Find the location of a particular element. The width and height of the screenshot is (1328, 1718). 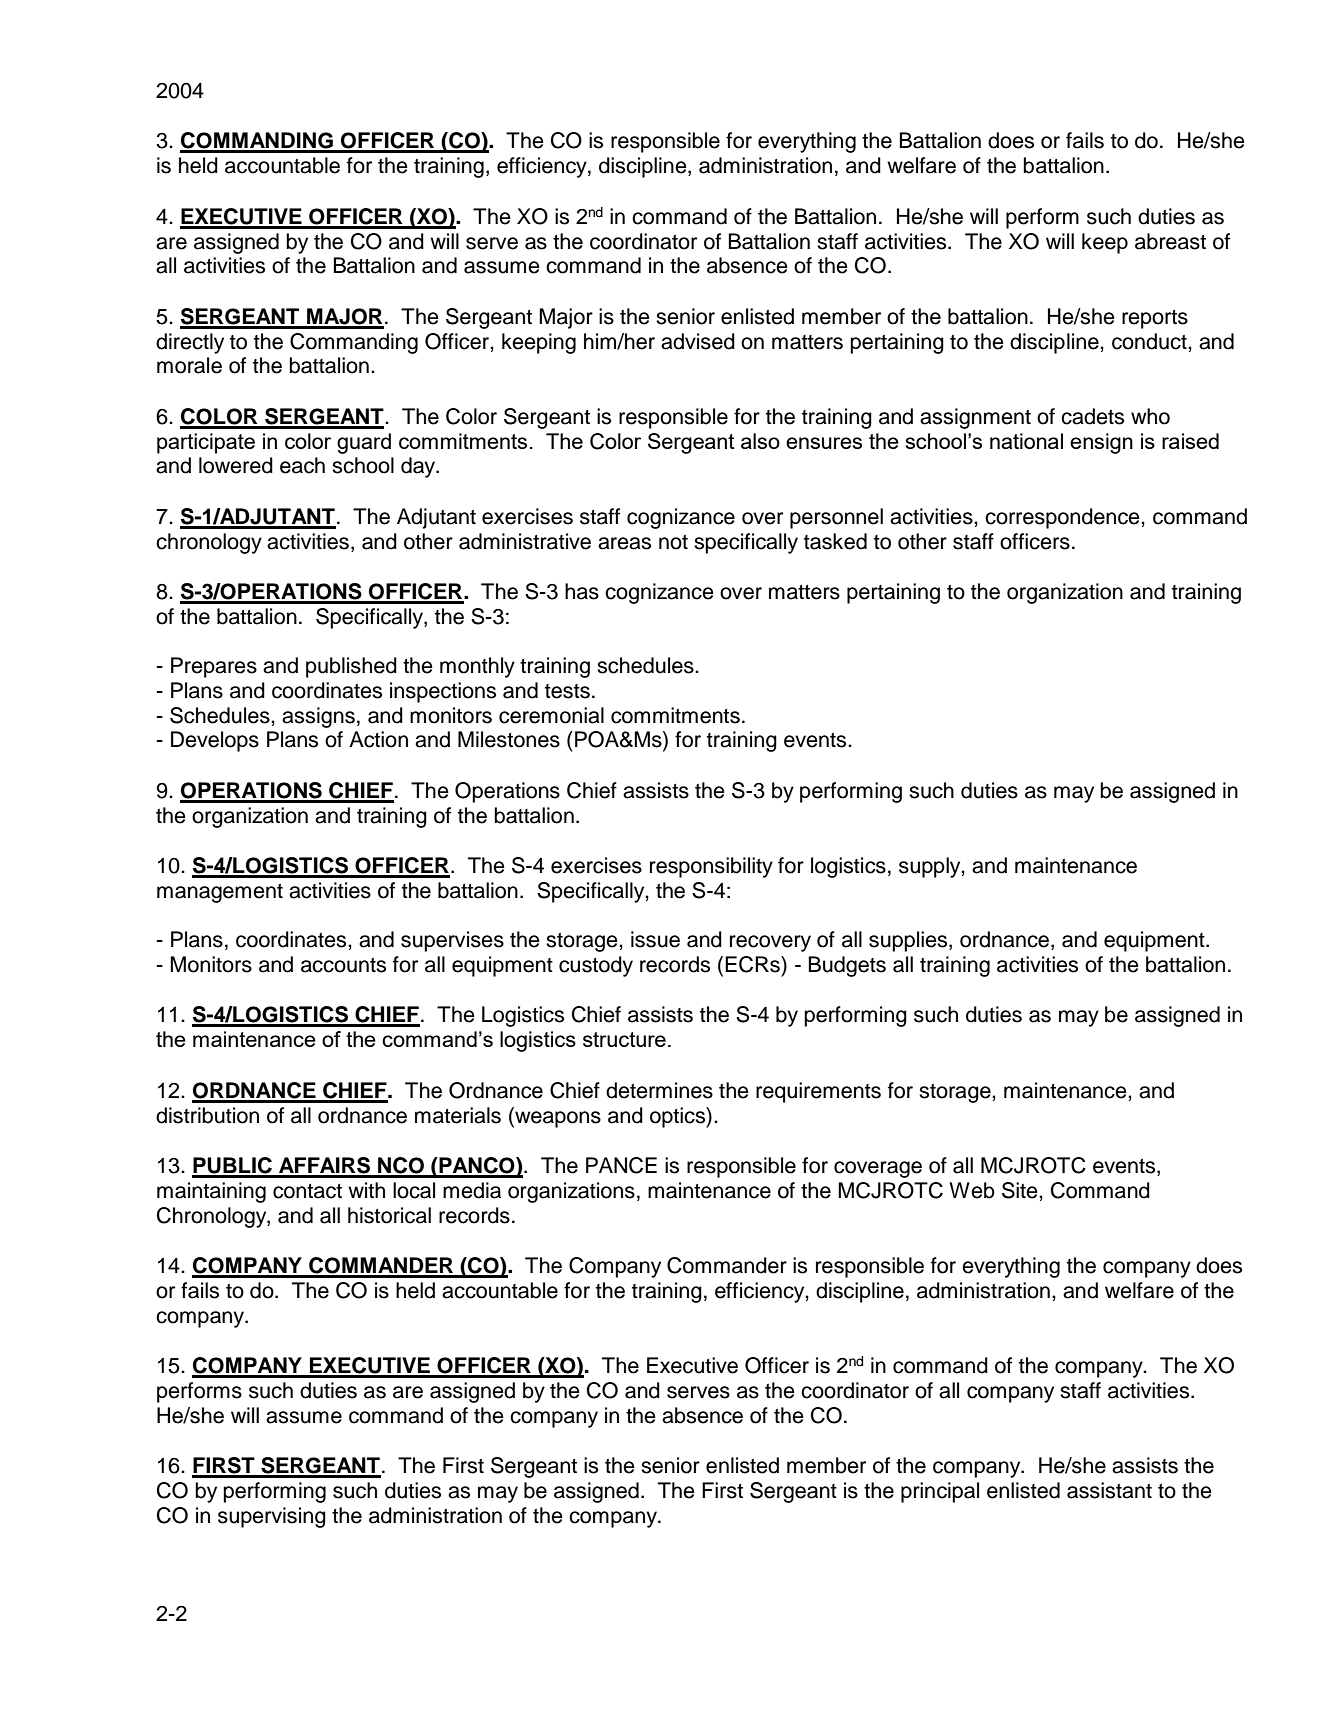

determines is located at coordinates (659, 1090).
